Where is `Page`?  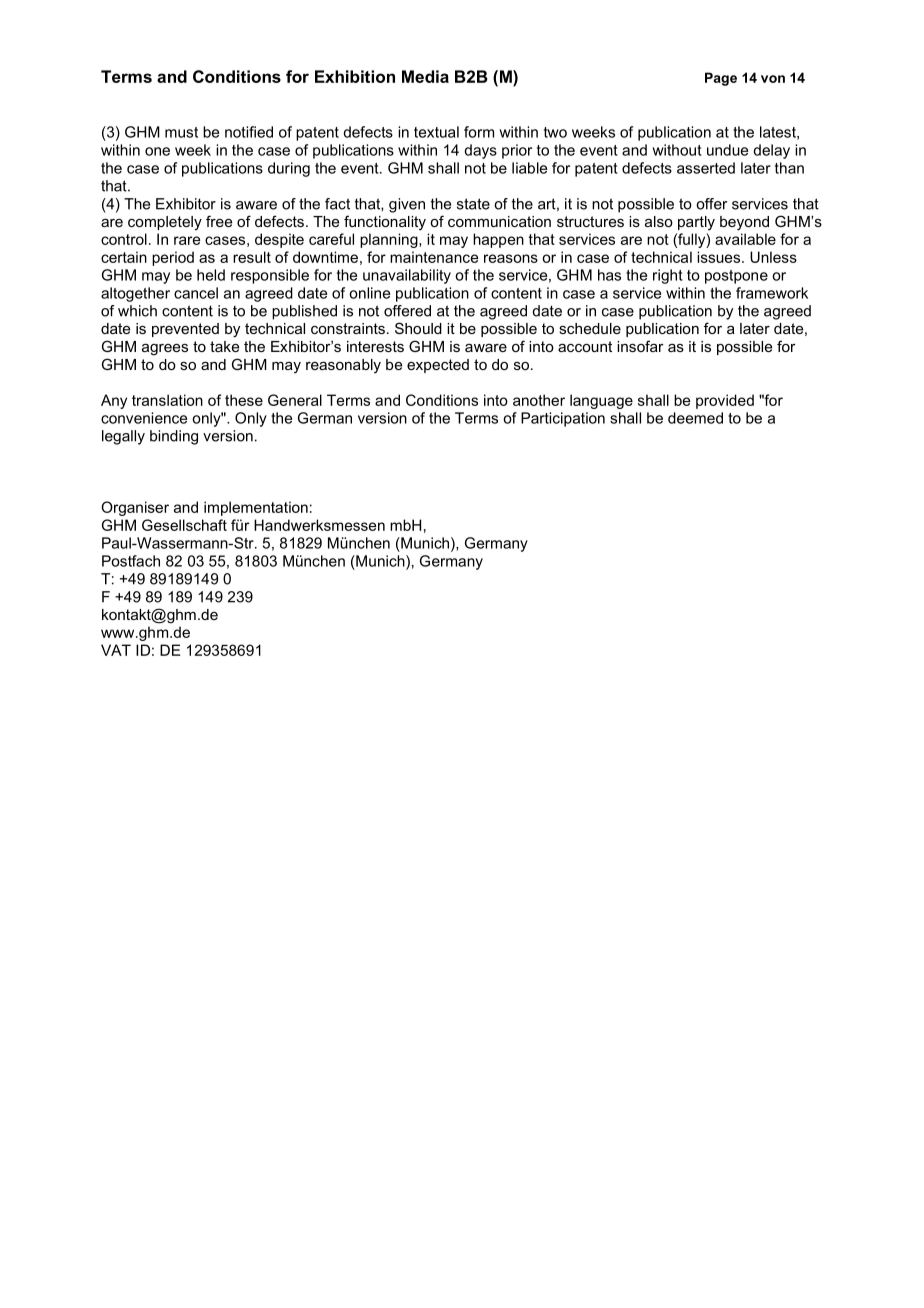 Page is located at coordinates (721, 79).
